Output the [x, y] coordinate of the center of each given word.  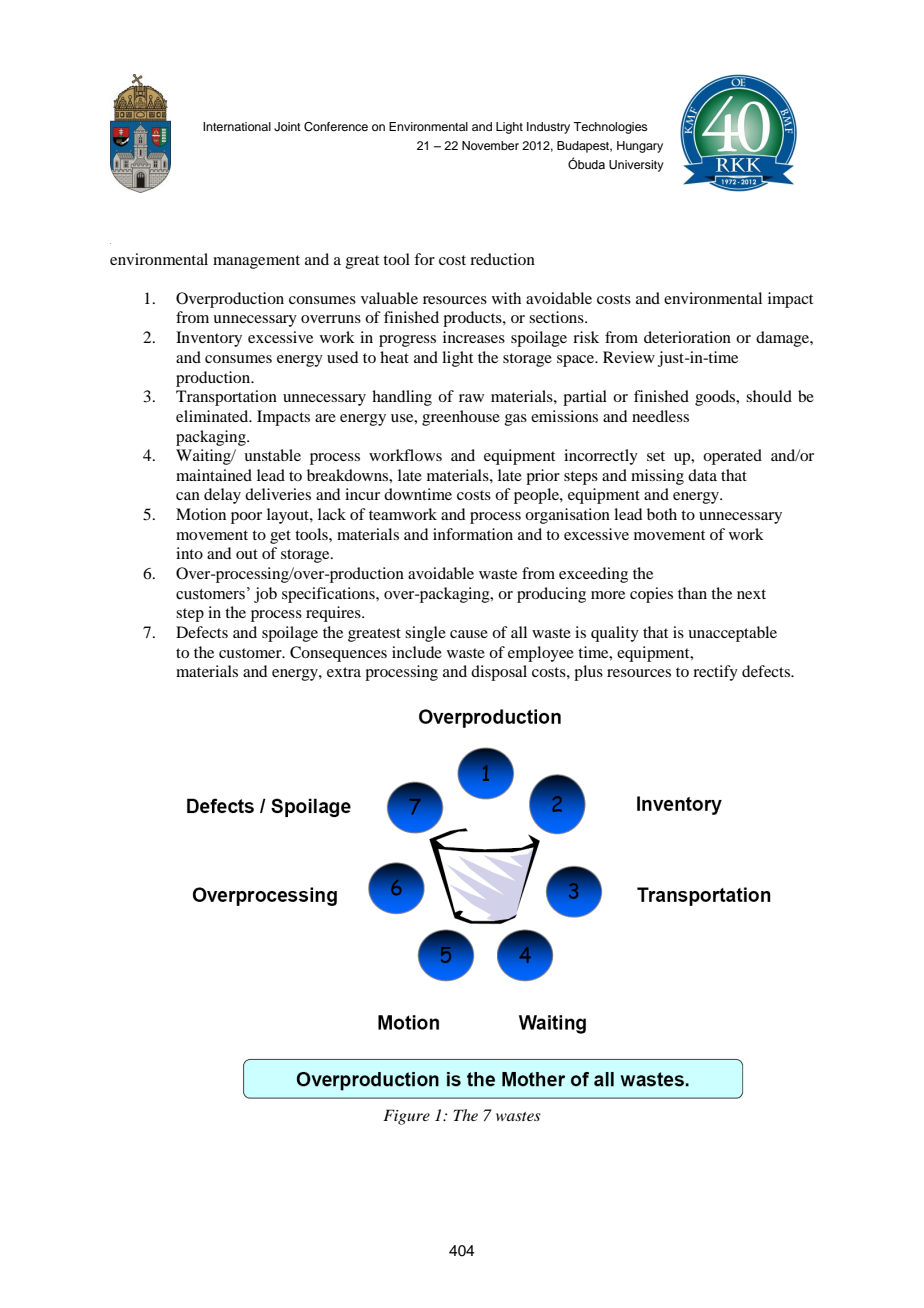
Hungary [640, 147]
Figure [406, 1117]
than [692, 593]
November [490, 145]
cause [469, 634]
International [237, 126]
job [265, 595]
